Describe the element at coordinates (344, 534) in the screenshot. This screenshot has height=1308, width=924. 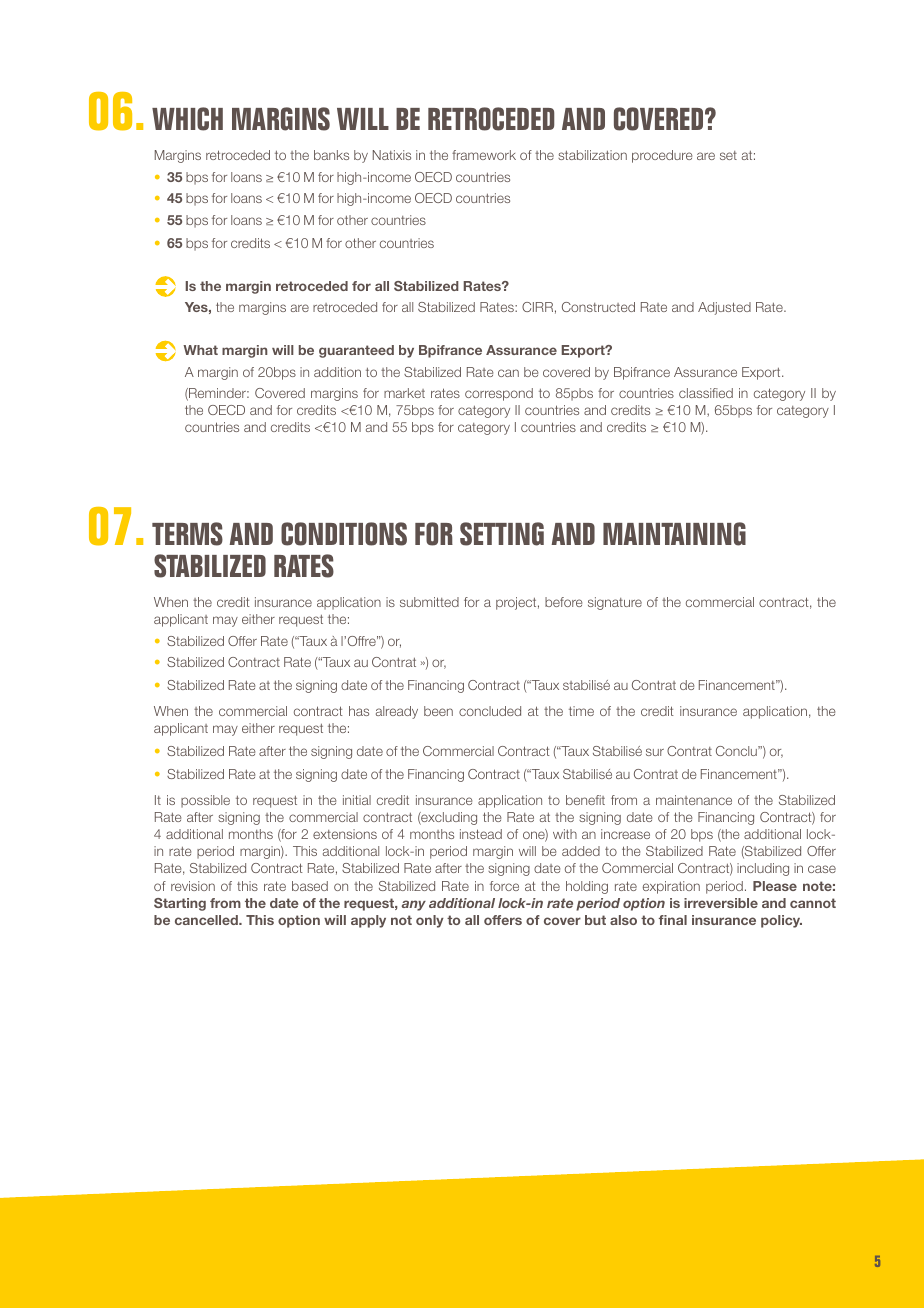
I see `CONDITIONS` at that location.
